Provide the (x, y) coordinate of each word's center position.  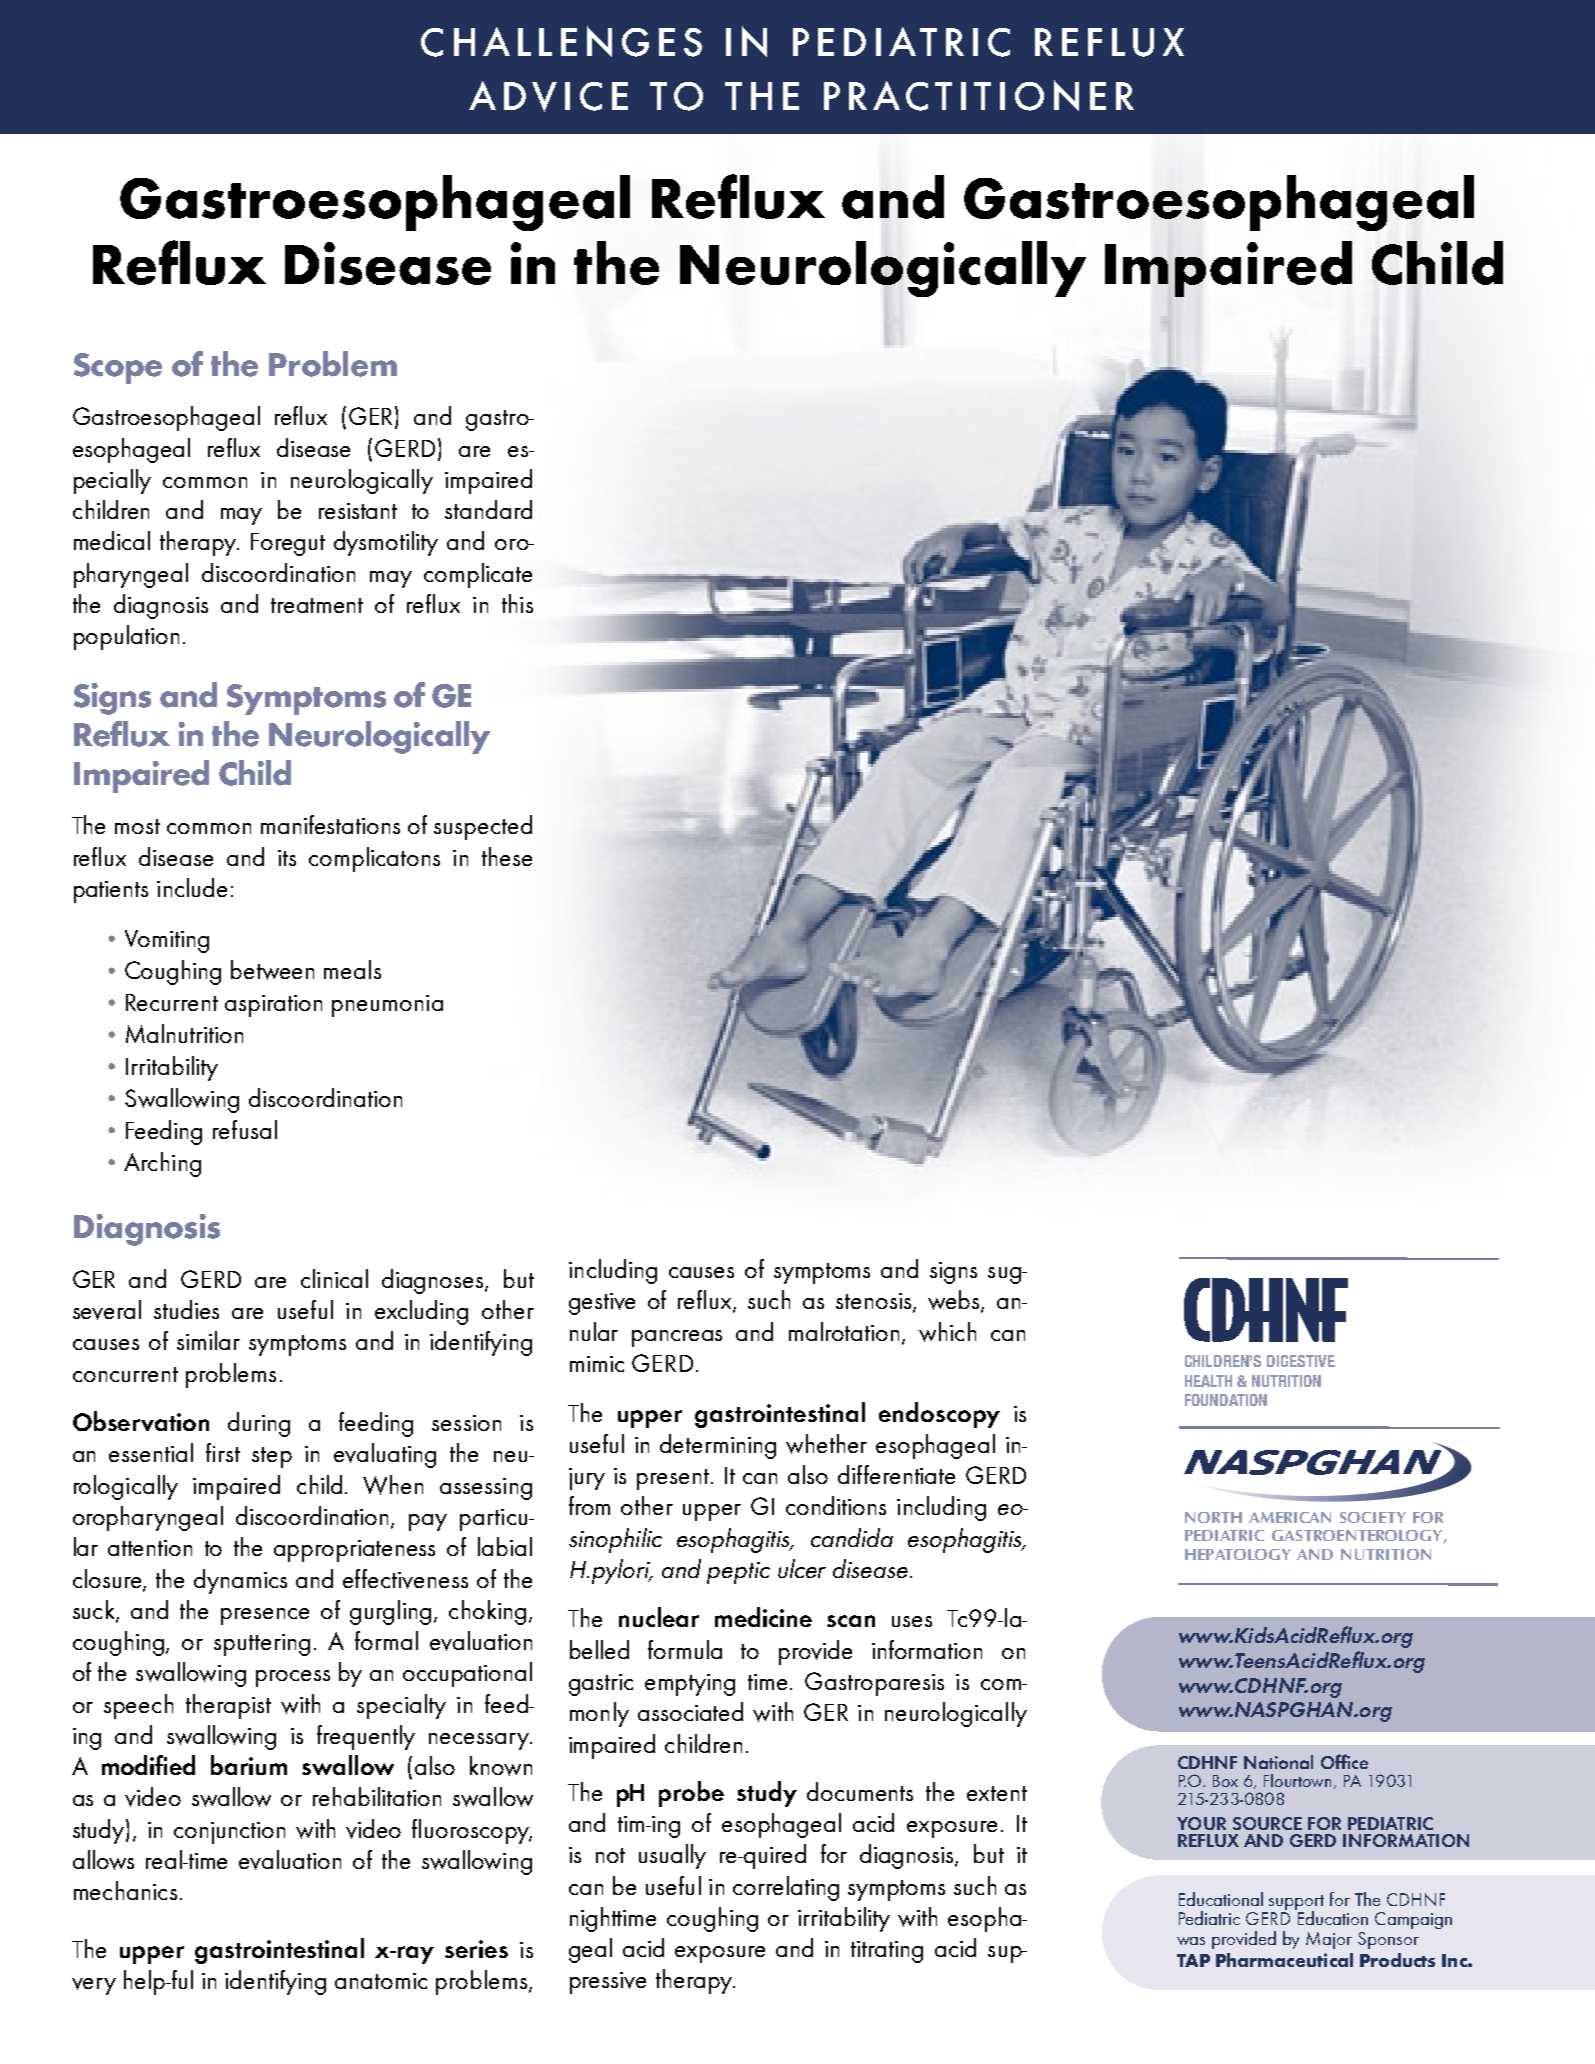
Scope (118, 368)
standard (488, 509)
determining (718, 1446)
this (517, 603)
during (259, 1424)
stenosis (875, 1302)
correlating (786, 1888)
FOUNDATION (1226, 1400)
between (272, 970)
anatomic (381, 1981)
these (507, 856)
